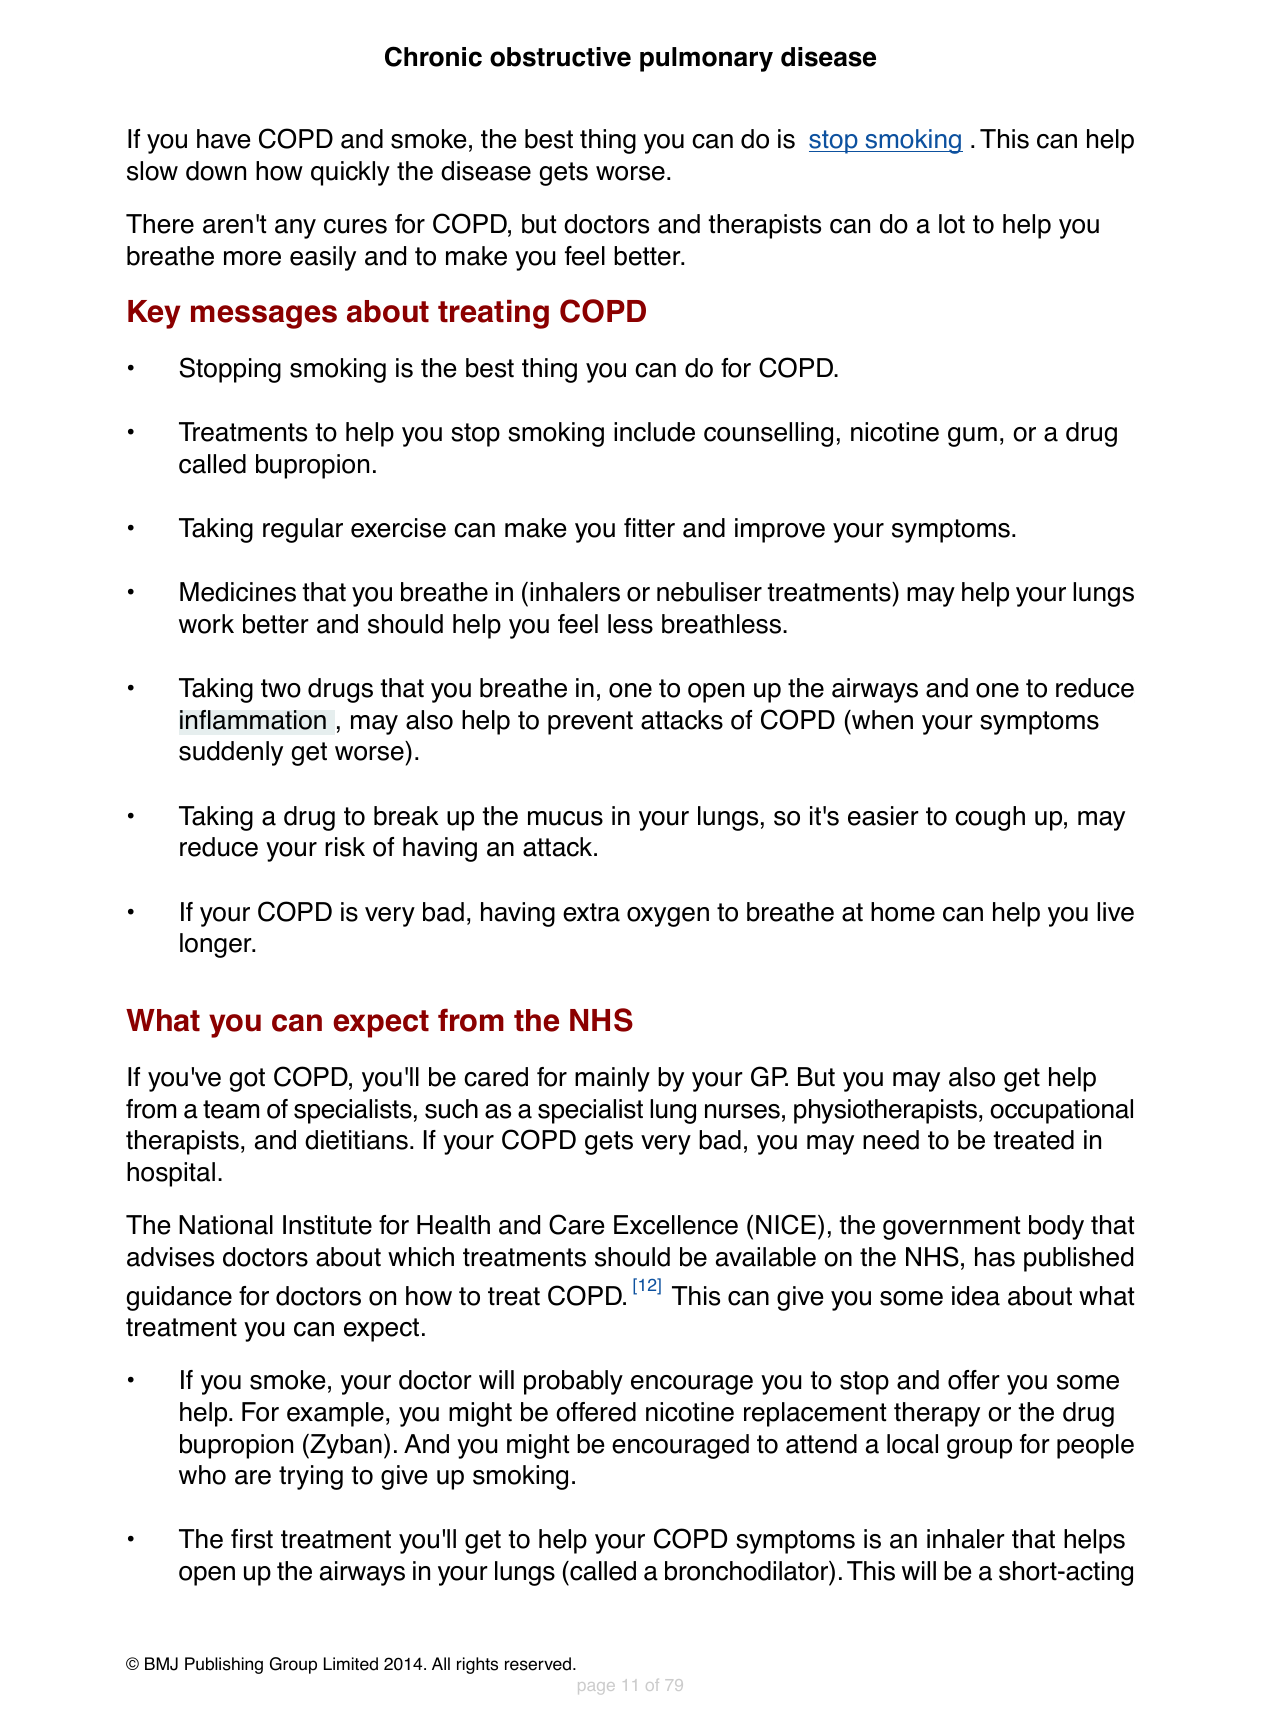  What do you see at coordinates (303, 530) in the document?
I see `regular` at bounding box center [303, 530].
